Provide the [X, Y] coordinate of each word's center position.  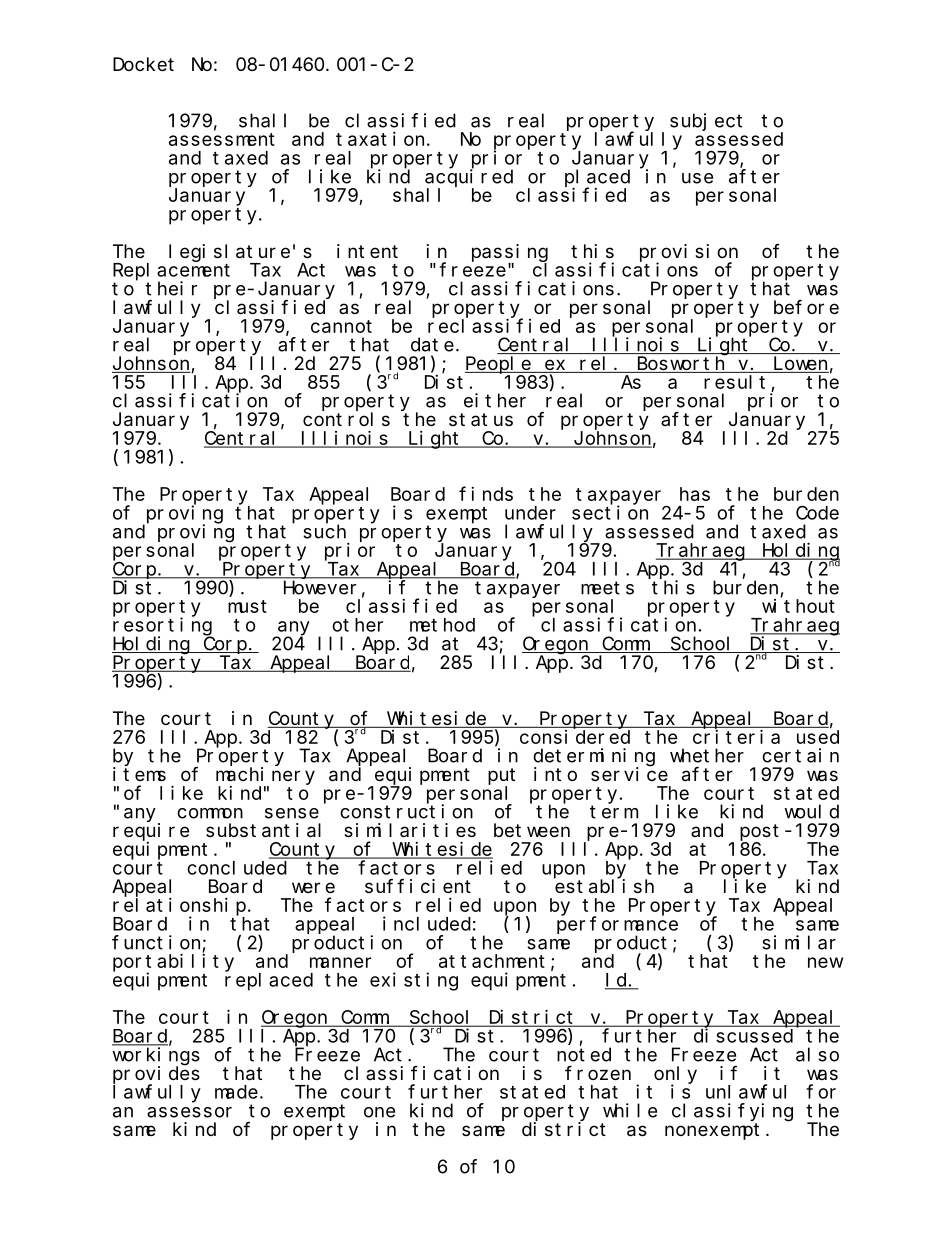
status [481, 419]
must [247, 606]
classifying [732, 1112]
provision [689, 253]
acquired [469, 178]
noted [584, 1054]
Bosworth [681, 364]
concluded [237, 868]
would [811, 811]
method [442, 625]
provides [156, 1075]
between [532, 830]
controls [346, 419]
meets [607, 588]
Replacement [171, 272]
